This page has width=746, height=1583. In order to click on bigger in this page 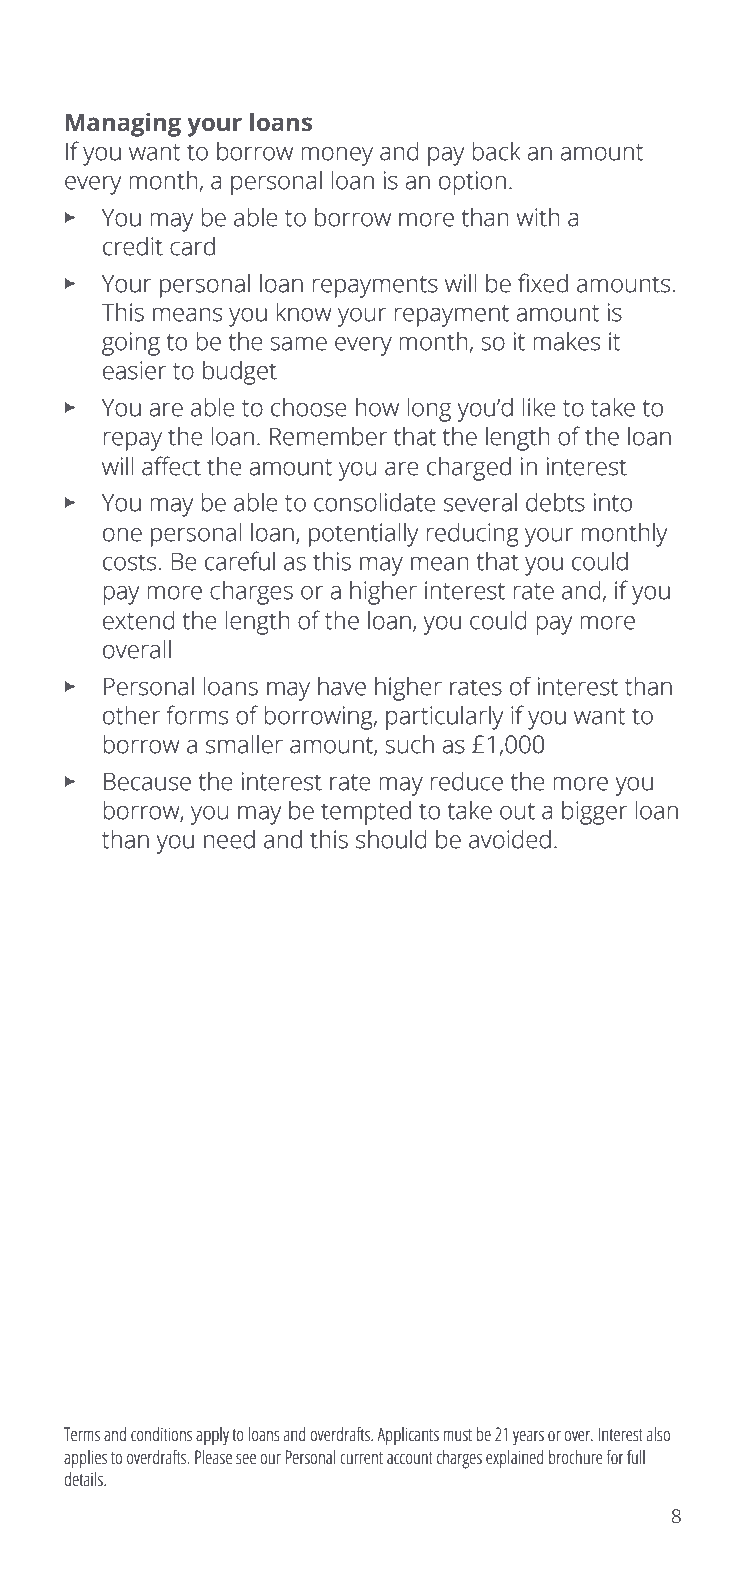, I will do `click(594, 812)`.
